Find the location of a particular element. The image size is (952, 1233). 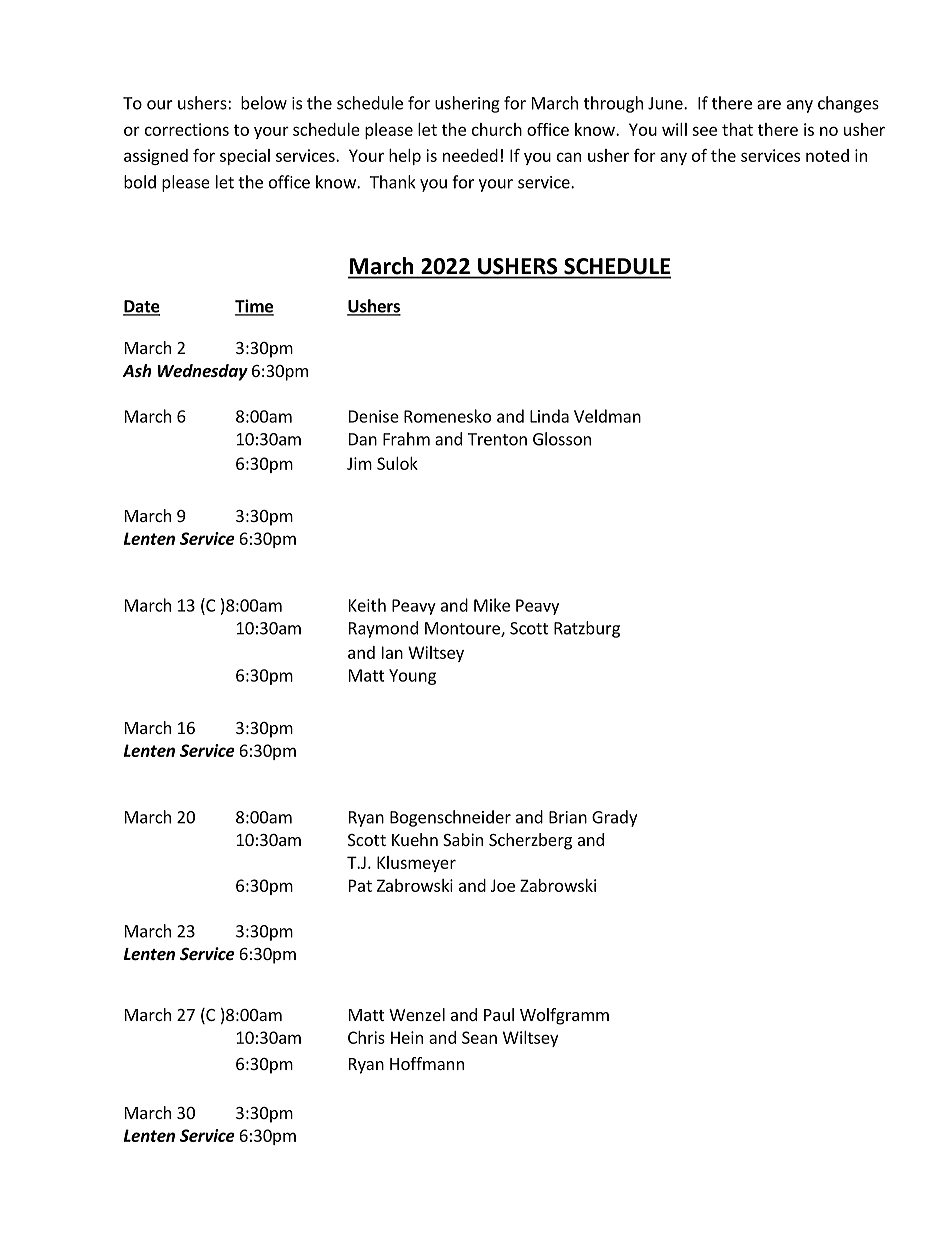

corrections is located at coordinates (187, 129).
